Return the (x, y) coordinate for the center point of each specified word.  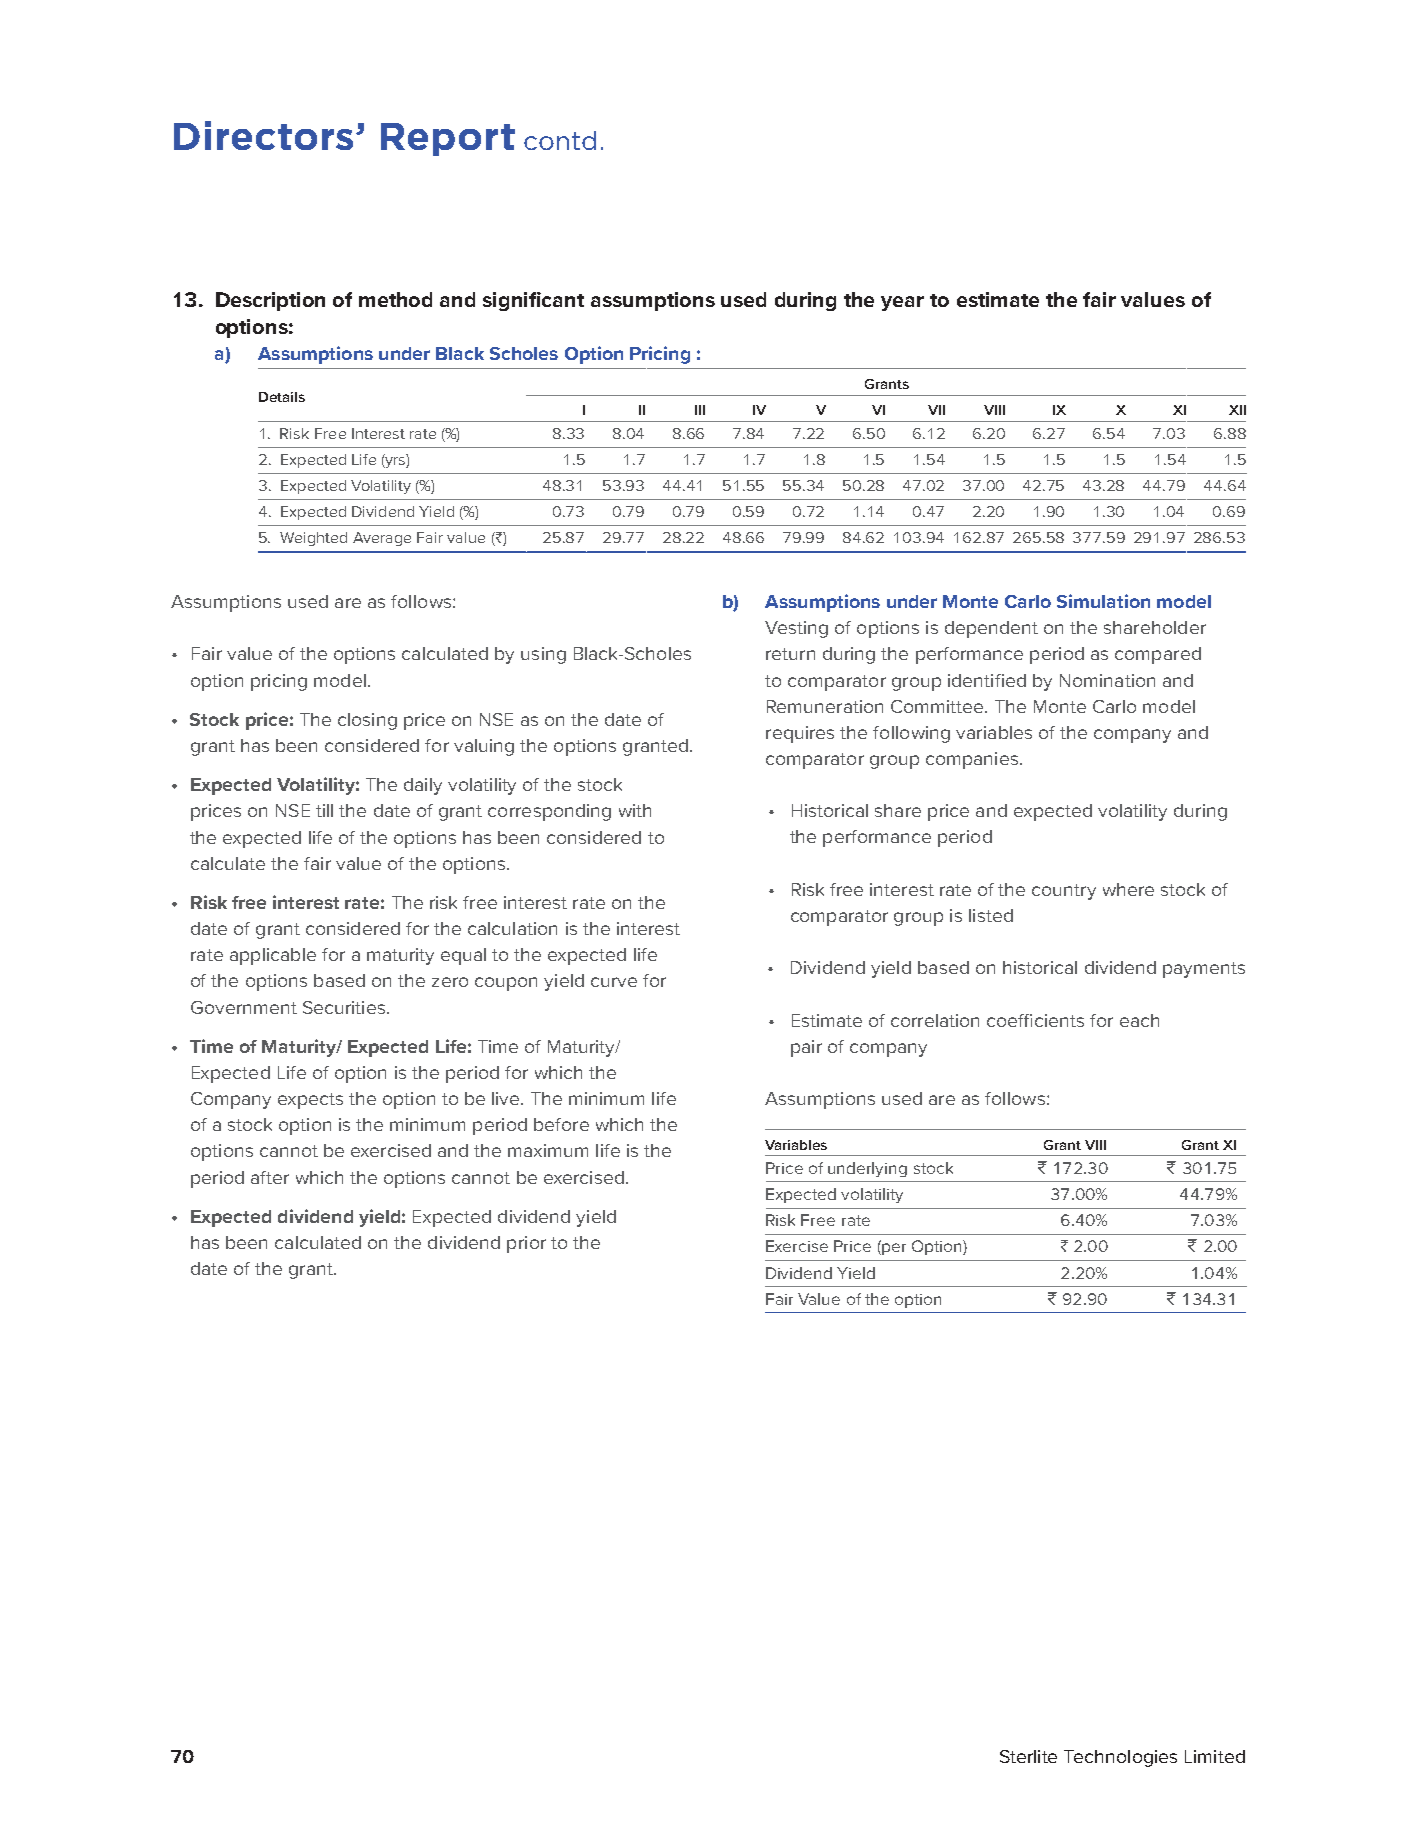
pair (806, 1048)
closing (367, 721)
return (790, 654)
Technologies (1120, 1758)
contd (560, 140)
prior (526, 1244)
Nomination (1107, 680)
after (270, 1177)
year (902, 303)
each (1139, 1020)
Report (448, 139)
